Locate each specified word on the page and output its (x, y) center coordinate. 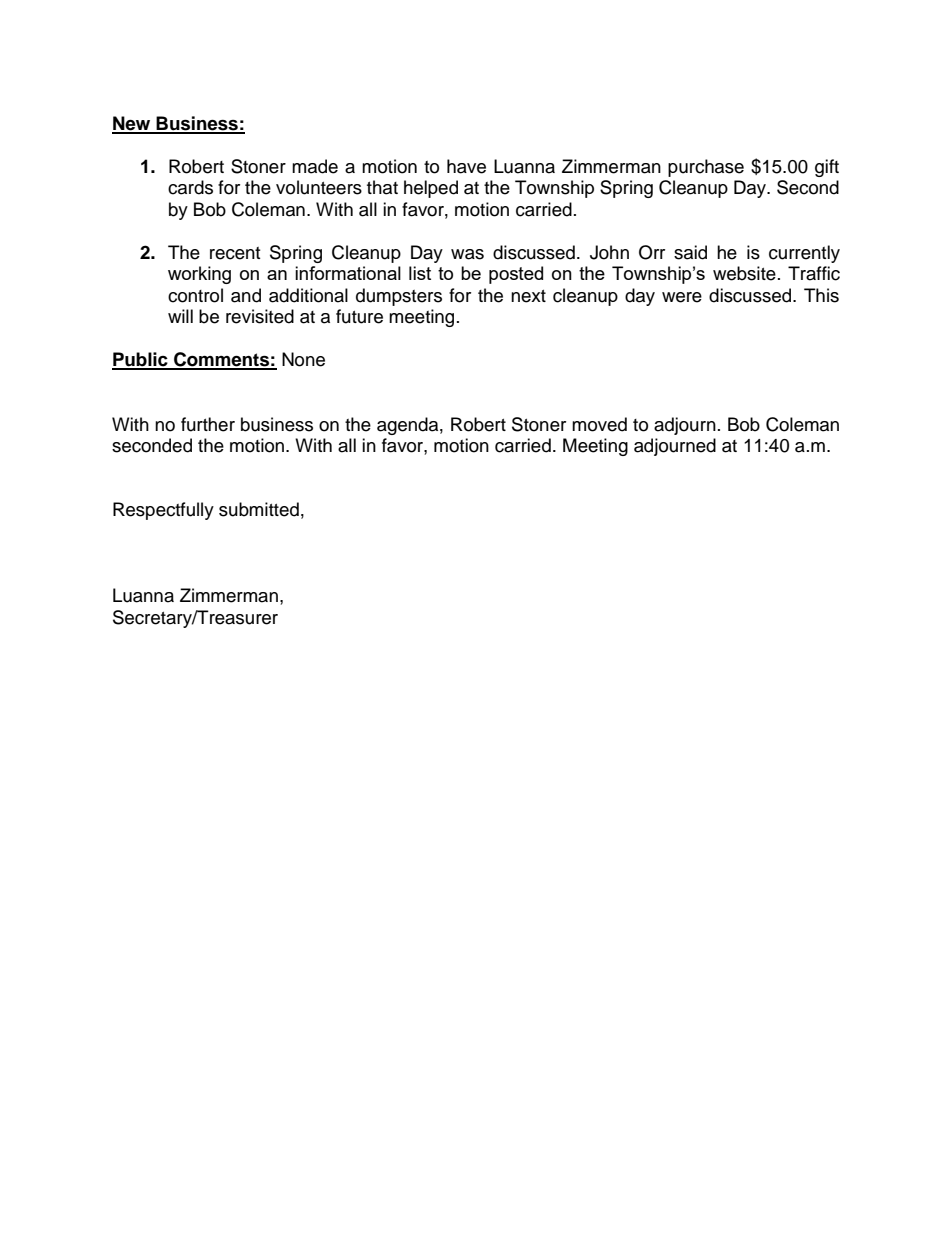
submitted (259, 509)
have (466, 166)
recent (235, 253)
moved (599, 424)
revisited (260, 316)
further (208, 424)
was (467, 254)
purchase (706, 168)
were (682, 297)
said (690, 252)
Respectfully (163, 511)
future (359, 316)
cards (190, 187)
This (821, 295)
